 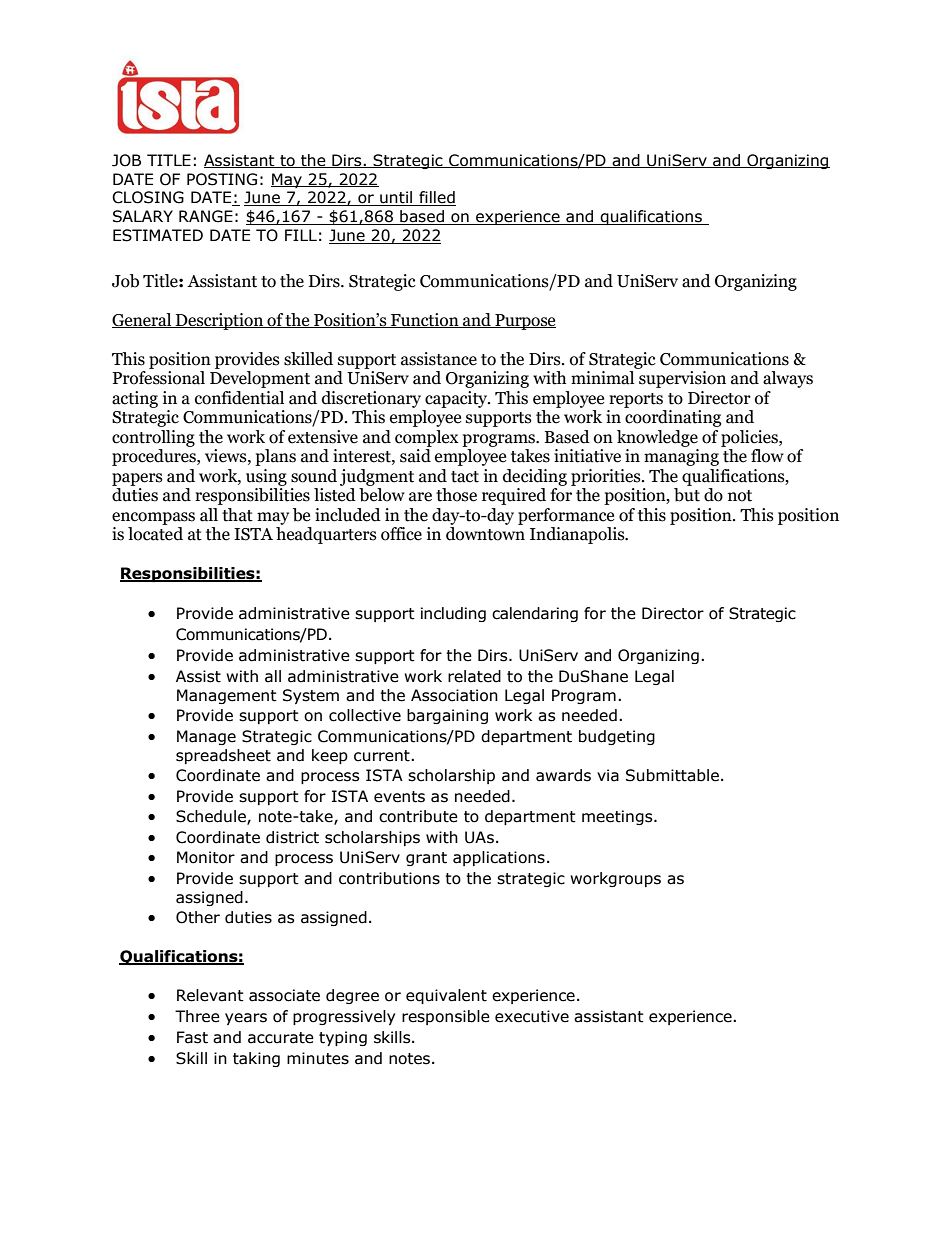 What do you see at coordinates (673, 418) in the screenshot?
I see `coordinating` at bounding box center [673, 418].
